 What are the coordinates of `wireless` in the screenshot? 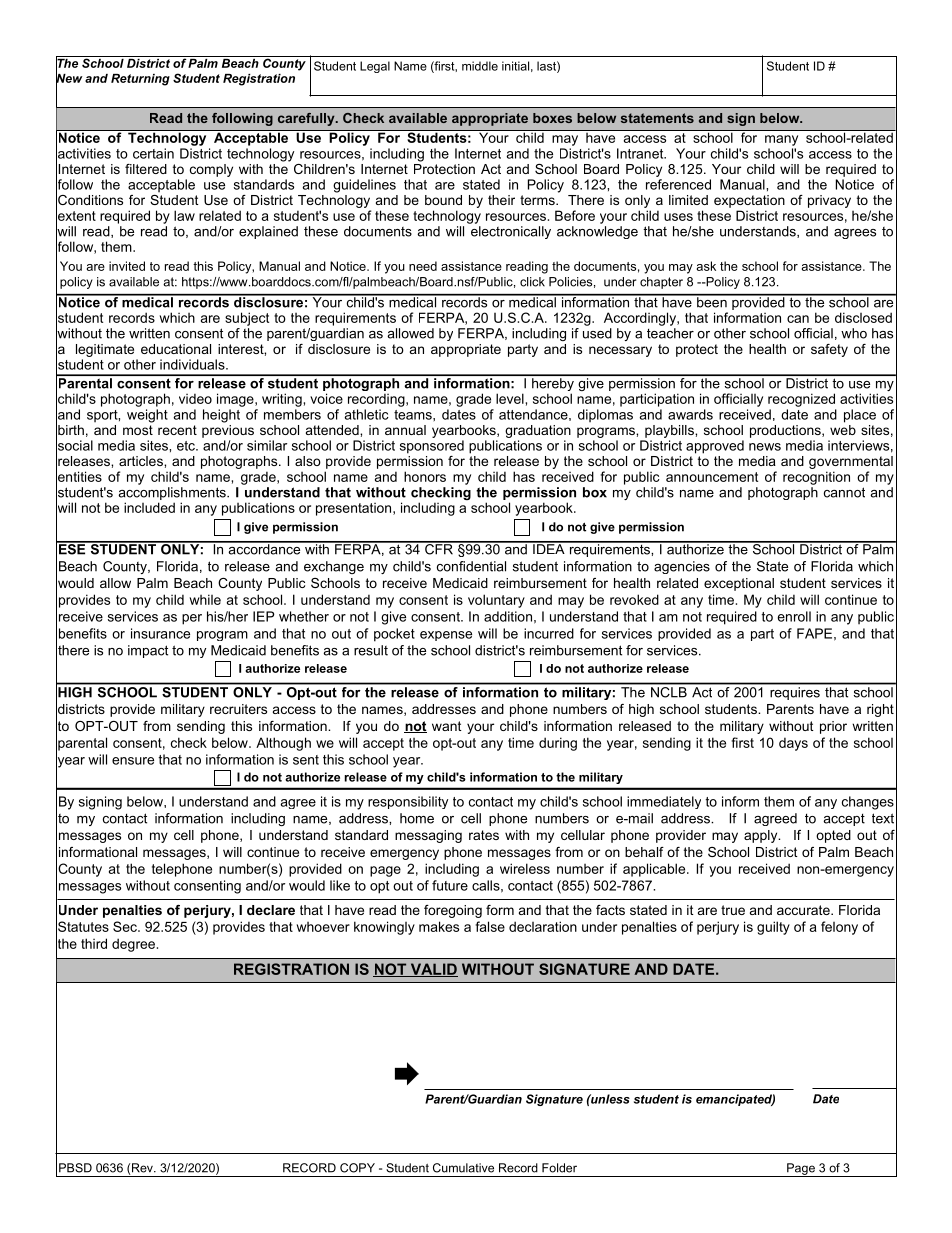 It's located at (525, 868).
